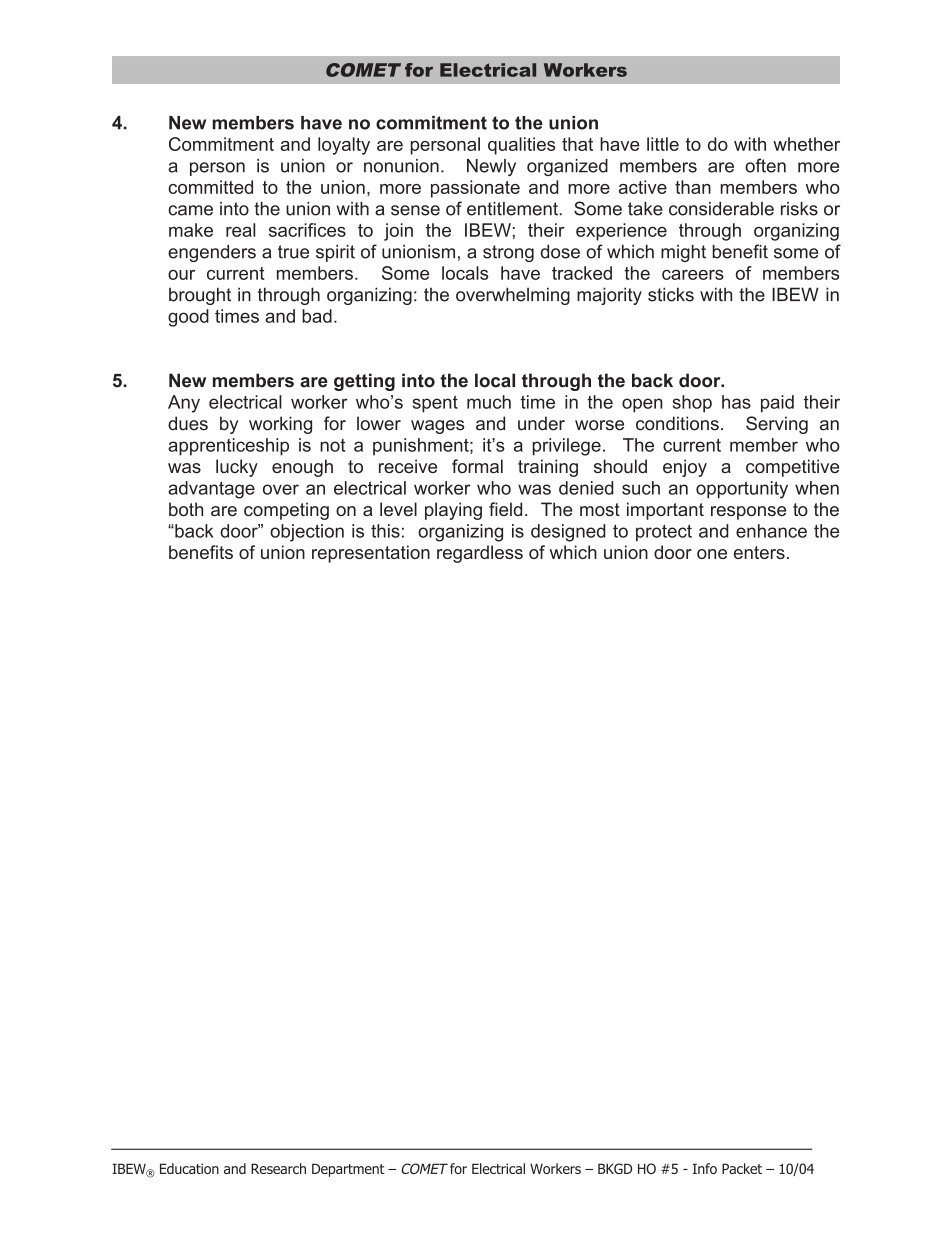  Describe the element at coordinates (765, 165) in the screenshot. I see `often` at that location.
